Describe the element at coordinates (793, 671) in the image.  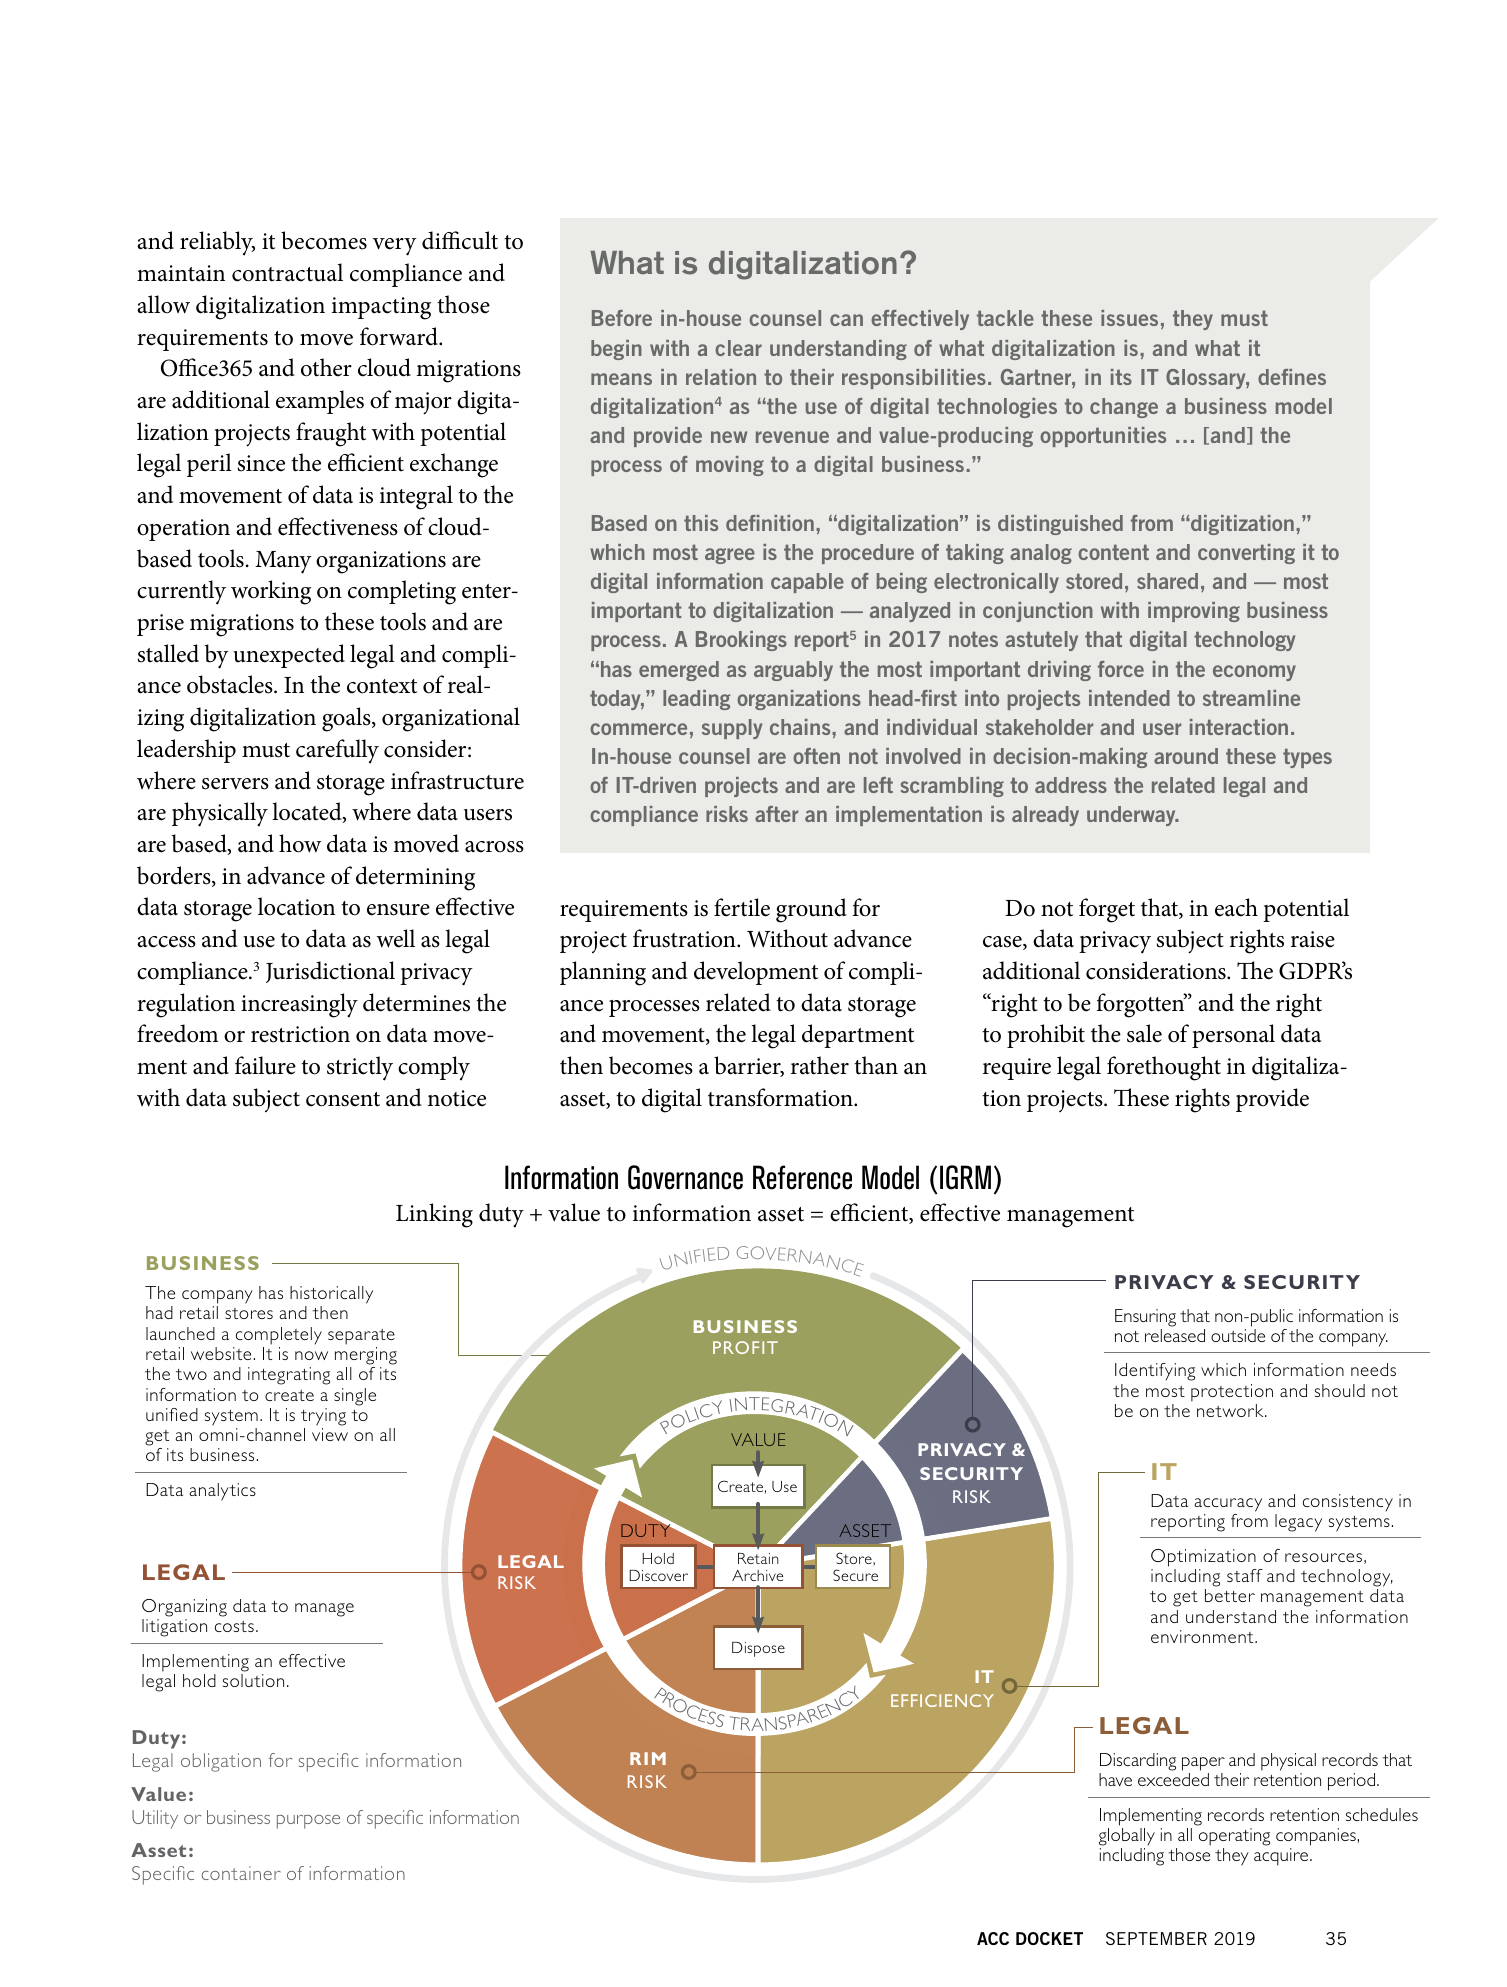
I see `arguably` at that location.
